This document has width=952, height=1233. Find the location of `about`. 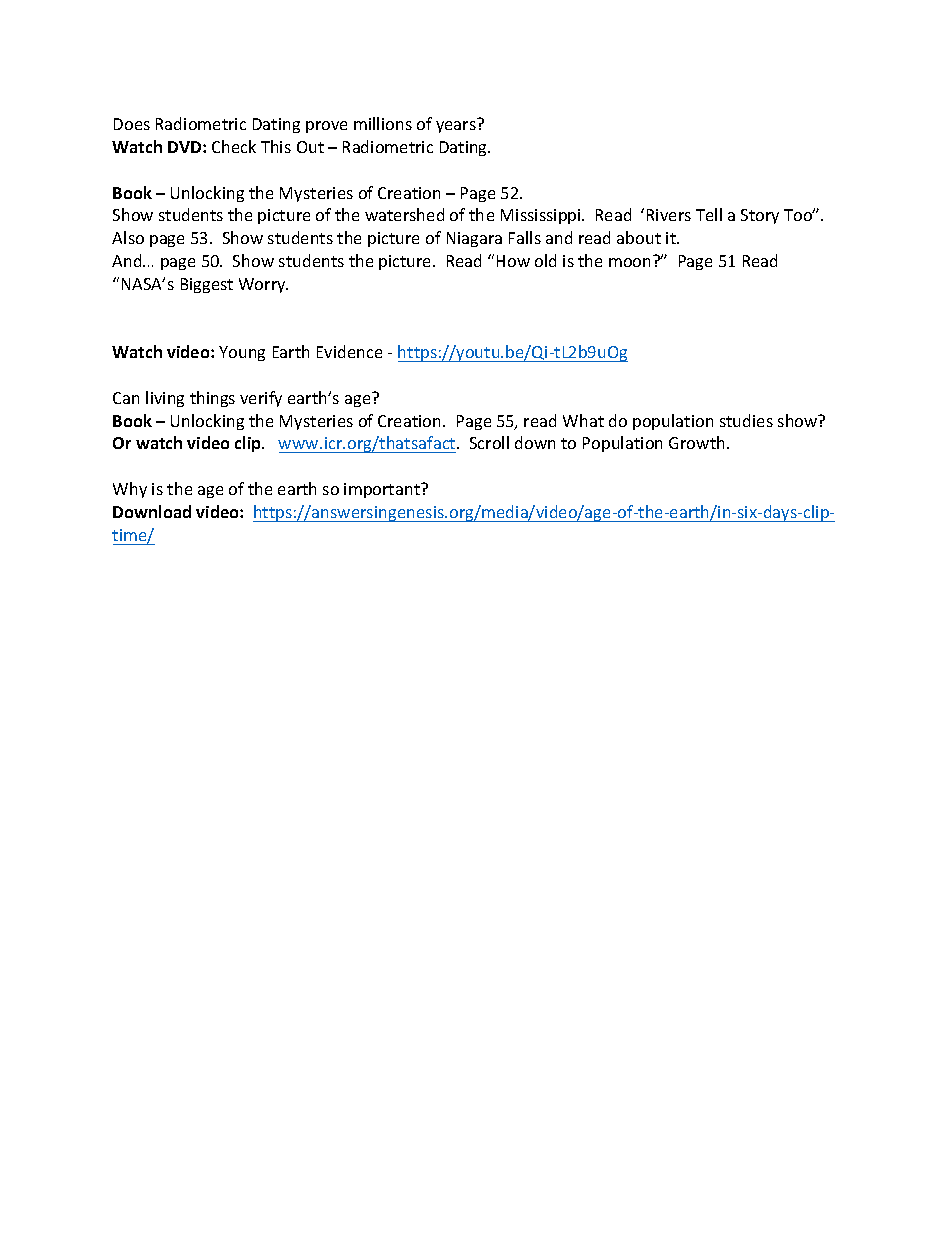

about is located at coordinates (639, 237).
